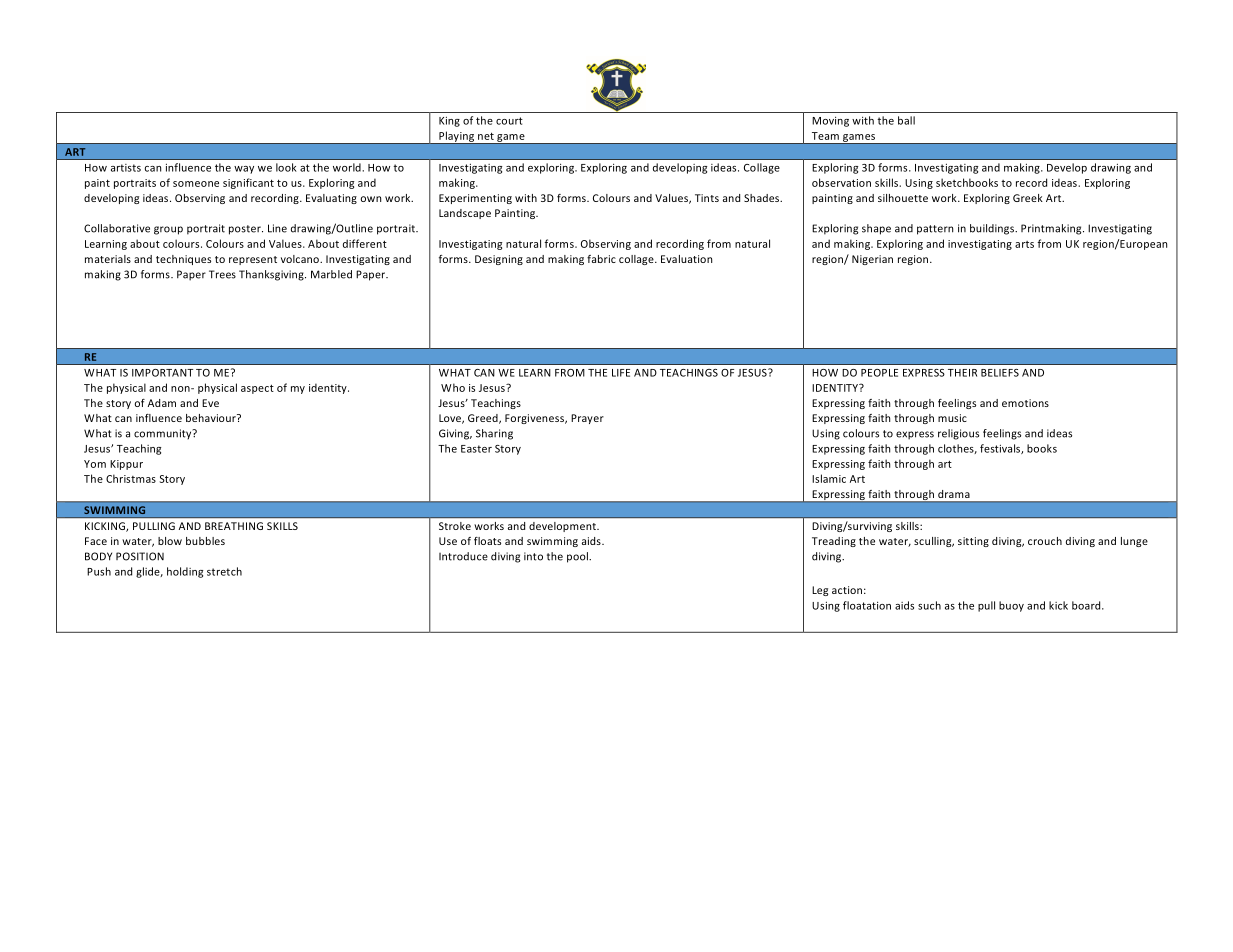 Image resolution: width=1233 pixels, height=952 pixels. What do you see at coordinates (246, 230) in the image?
I see `poster` at bounding box center [246, 230].
